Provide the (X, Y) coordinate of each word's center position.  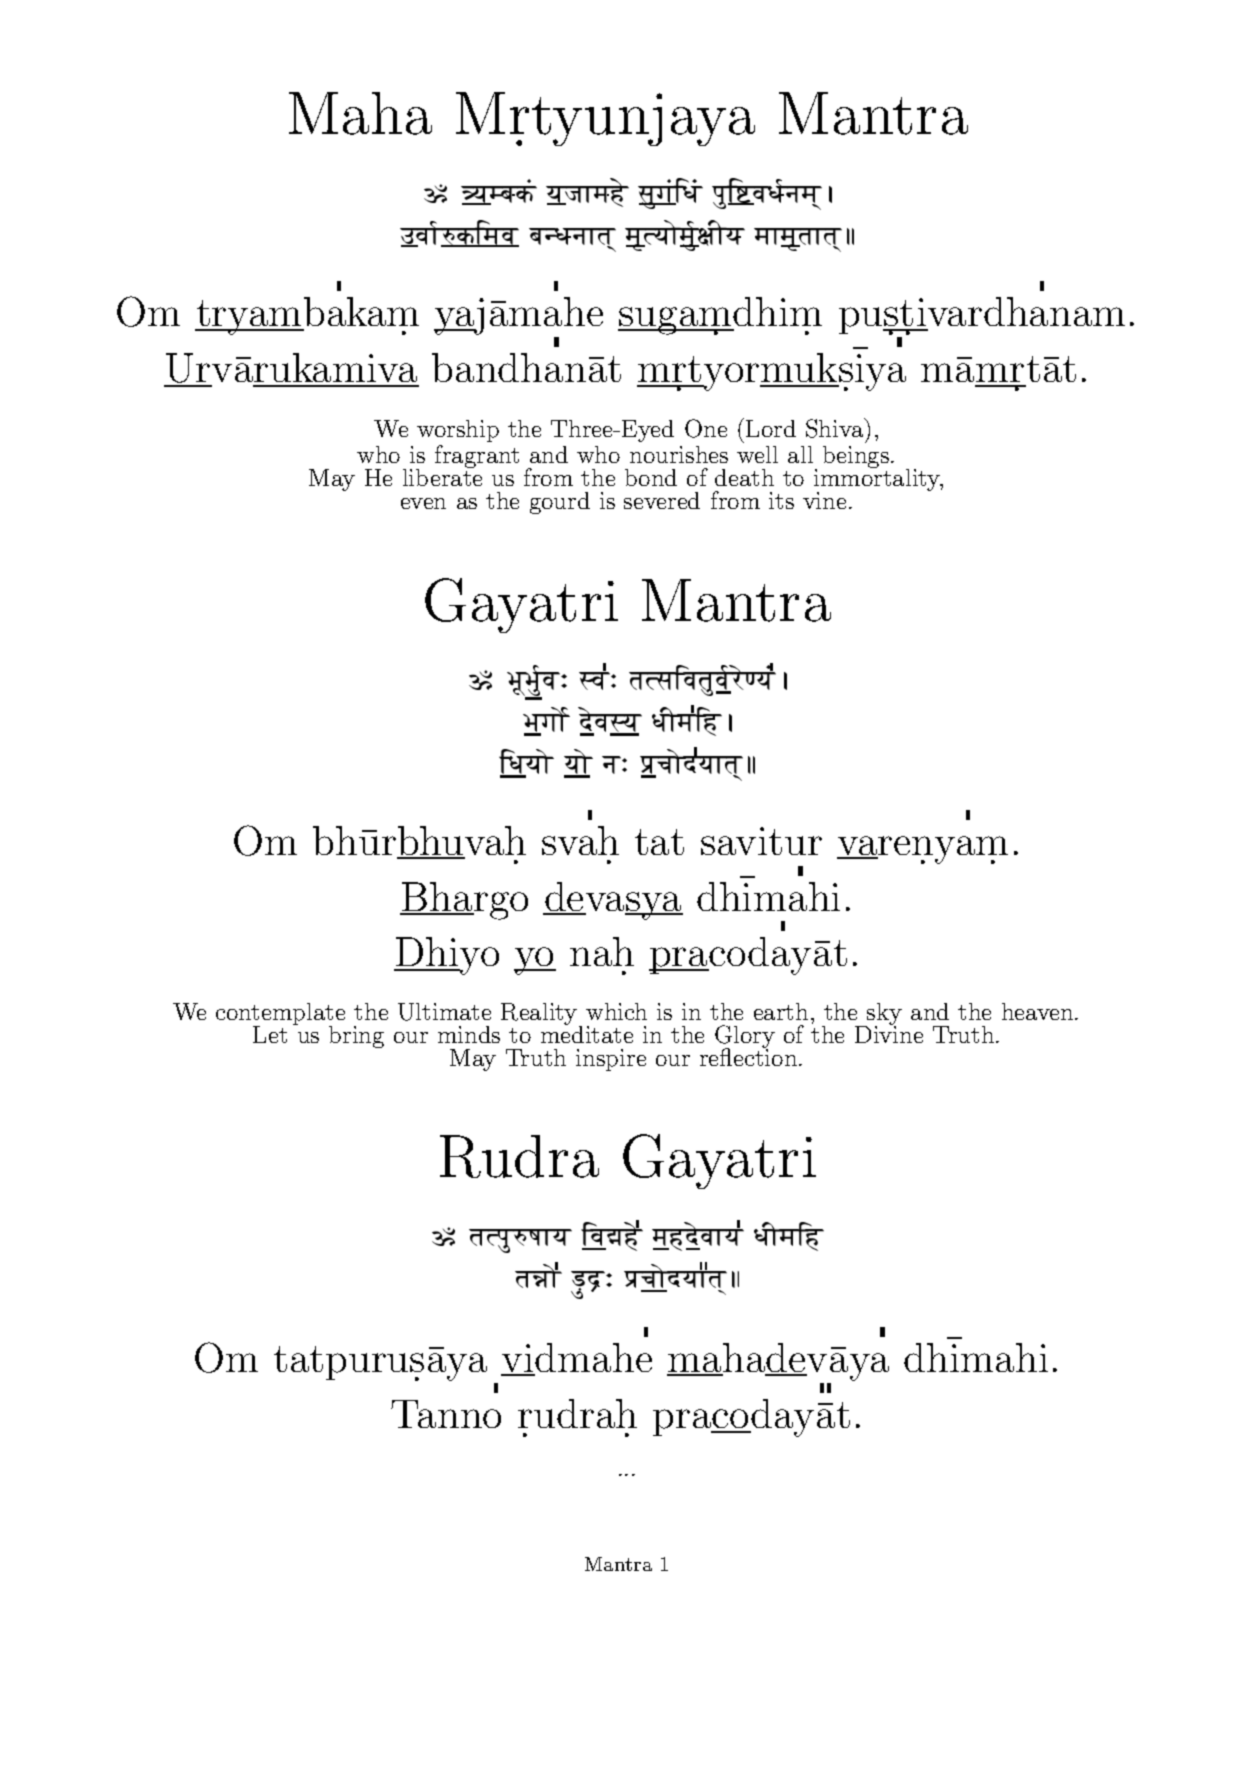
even (423, 503)
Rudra (519, 1156)
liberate (442, 476)
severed (662, 500)
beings (857, 457)
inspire (611, 1060)
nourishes (679, 454)
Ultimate (444, 1012)
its (781, 500)
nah (602, 951)
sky (883, 1015)
